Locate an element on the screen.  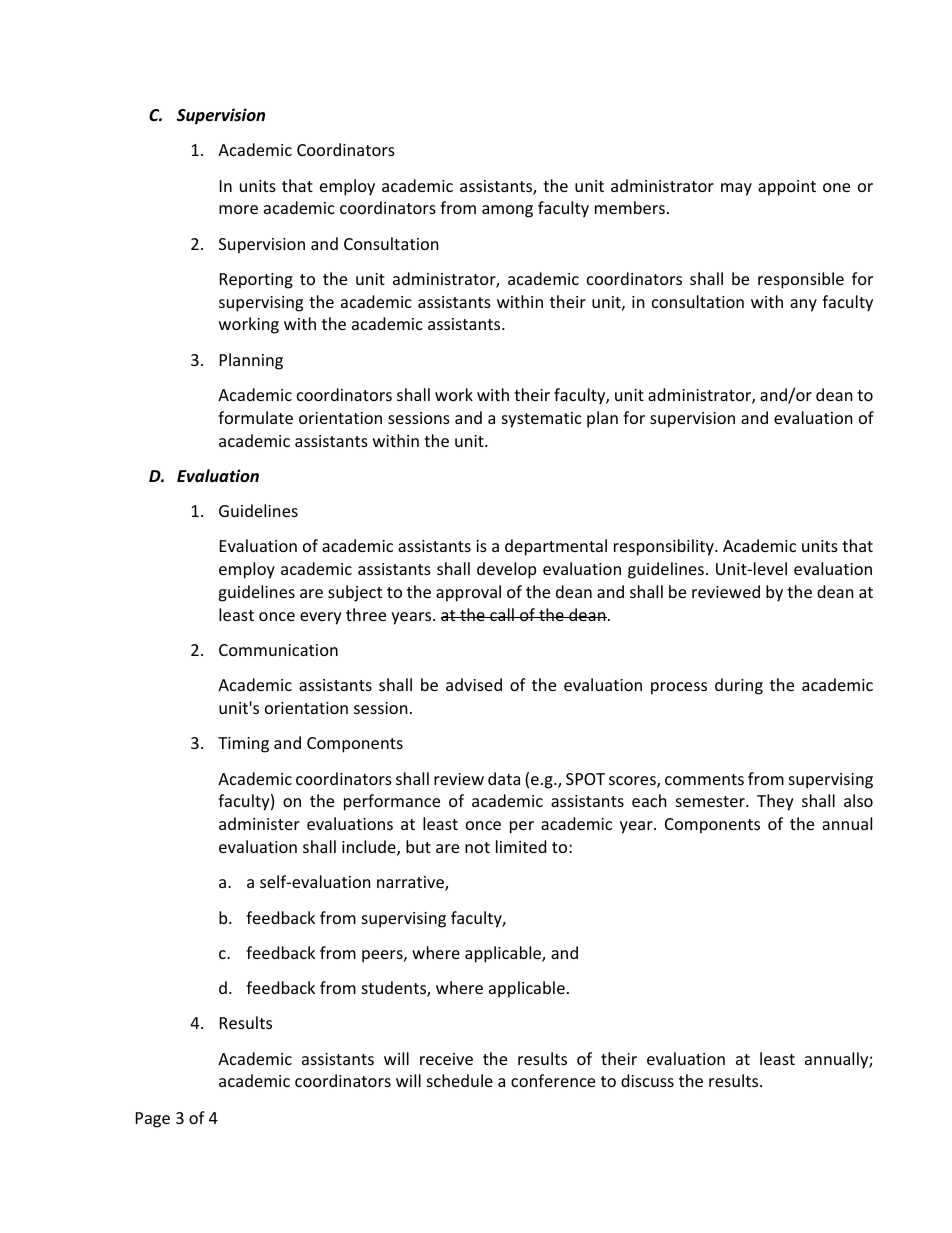
Communication is located at coordinates (278, 650).
